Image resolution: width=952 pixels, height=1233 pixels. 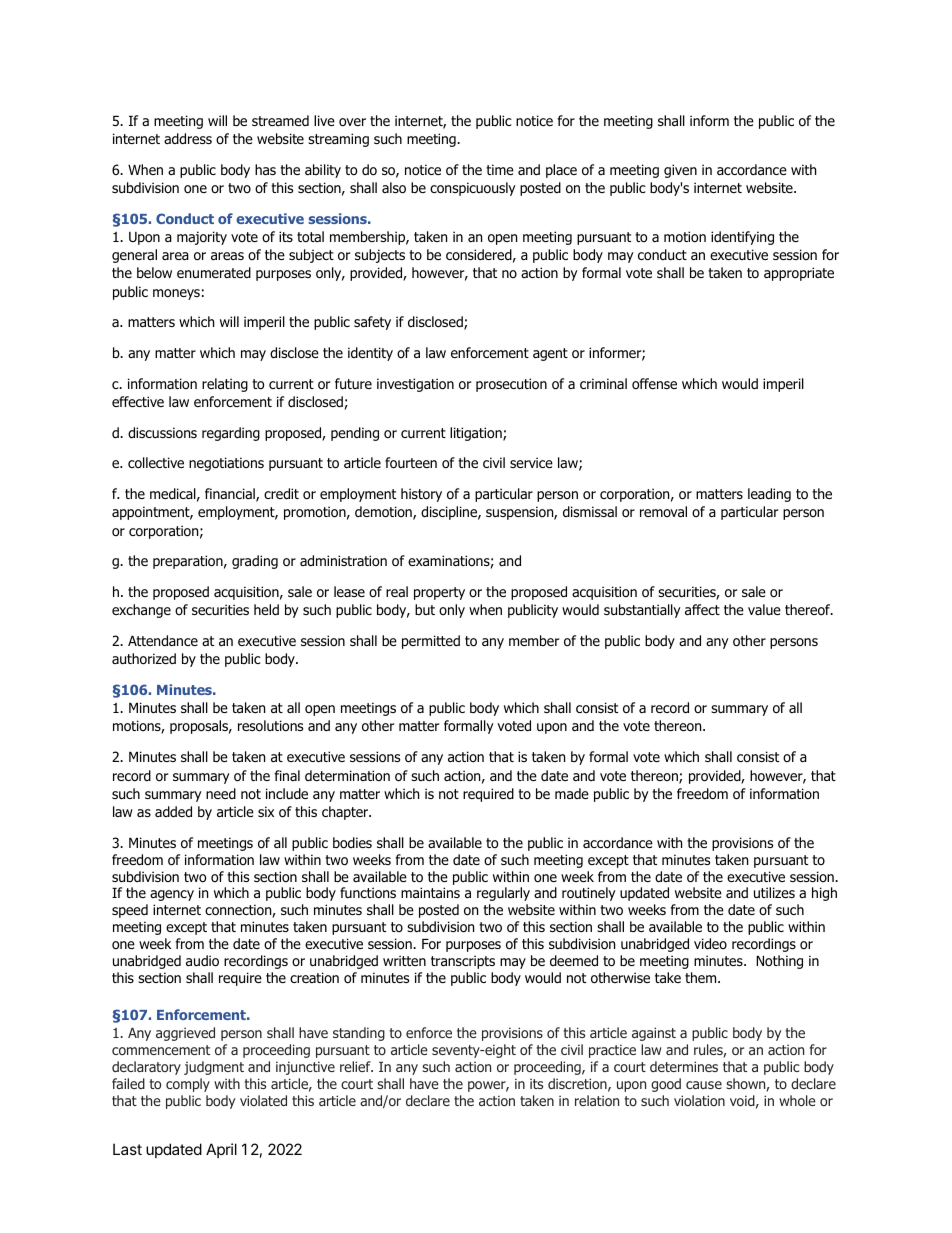 What do you see at coordinates (431, 642) in the screenshot?
I see `permitted` at bounding box center [431, 642].
